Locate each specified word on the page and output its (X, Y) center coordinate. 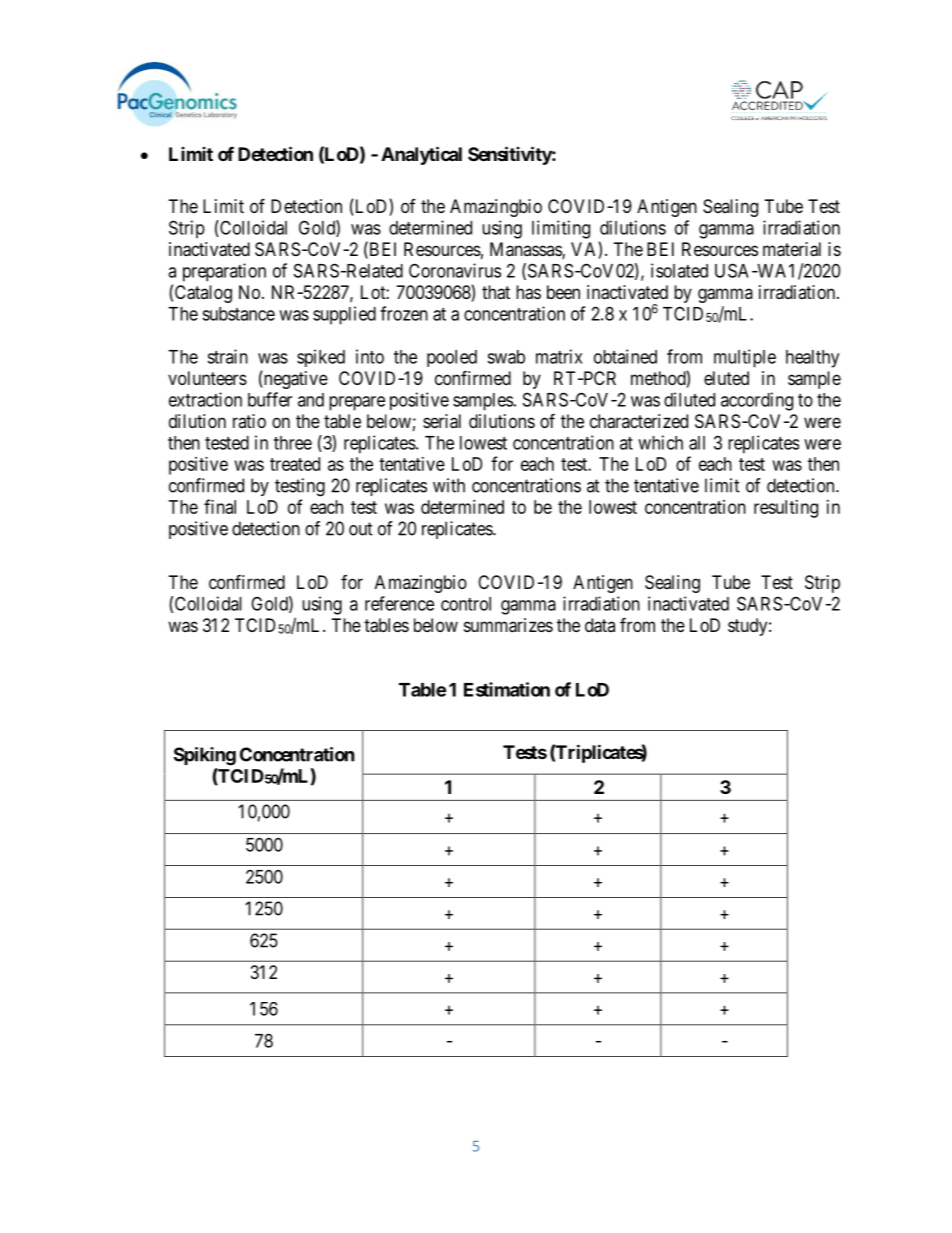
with (449, 485)
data (600, 625)
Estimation (507, 689)
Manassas (526, 250)
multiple (745, 358)
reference (399, 603)
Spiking (205, 756)
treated (295, 464)
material (792, 249)
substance (238, 314)
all (697, 443)
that (496, 292)
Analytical (421, 155)
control (466, 604)
